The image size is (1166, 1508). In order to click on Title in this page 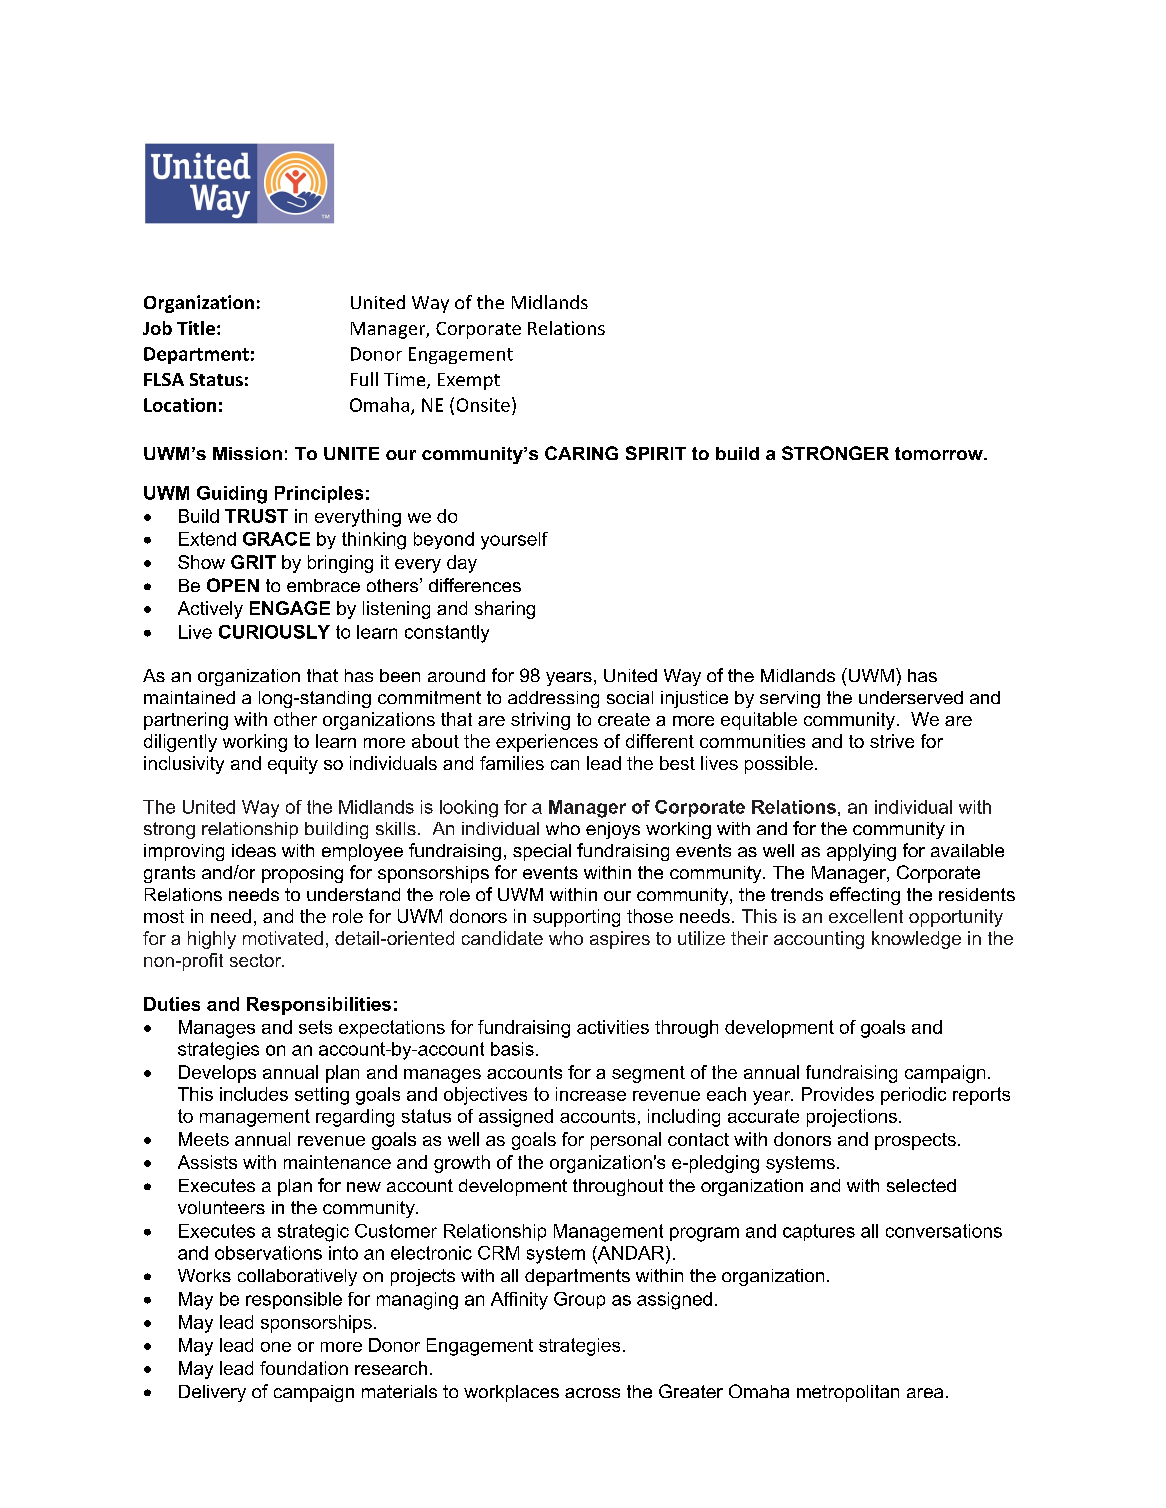, I will do `click(196, 328)`.
